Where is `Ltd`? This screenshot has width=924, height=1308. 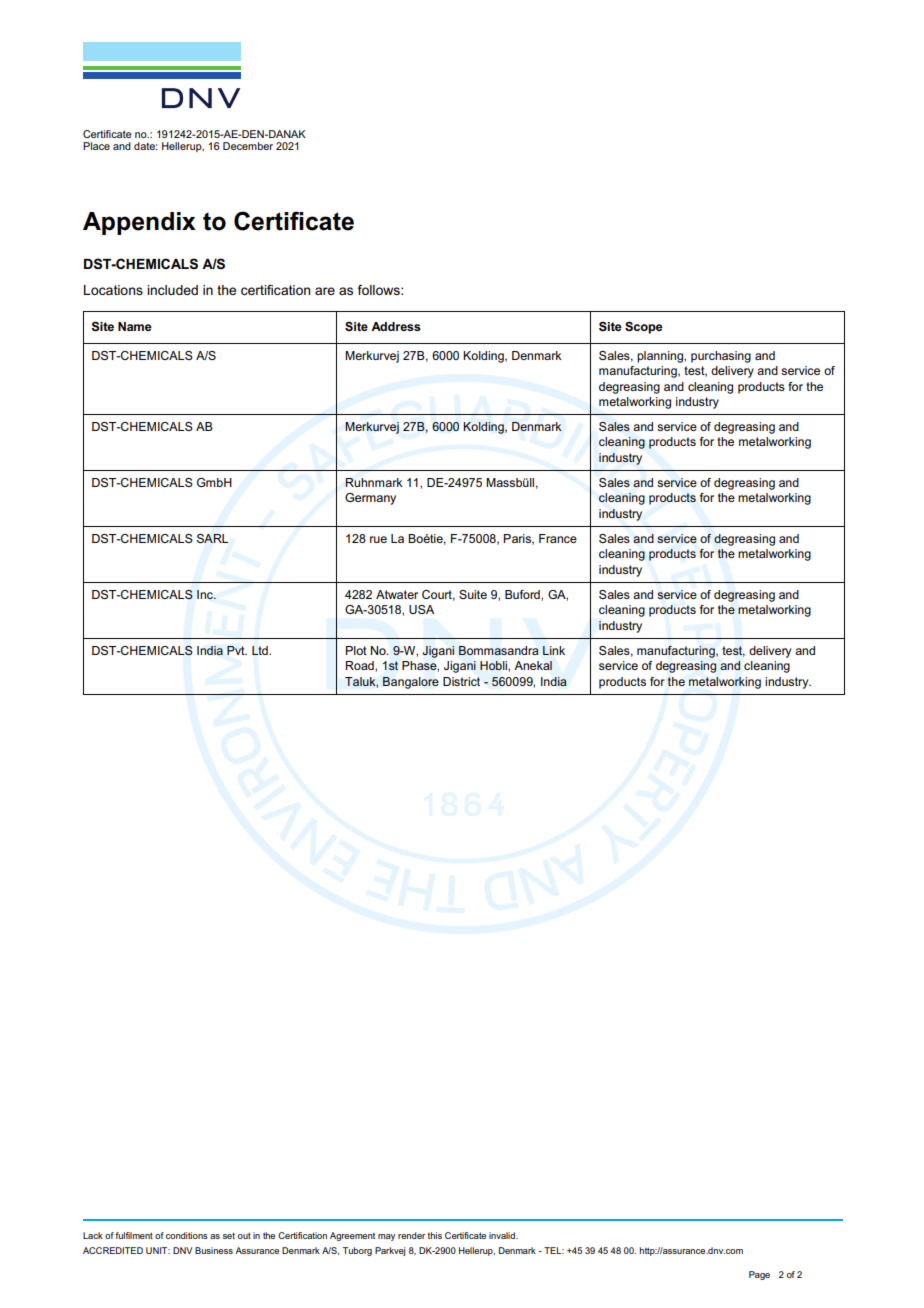 Ltd is located at coordinates (261, 650).
